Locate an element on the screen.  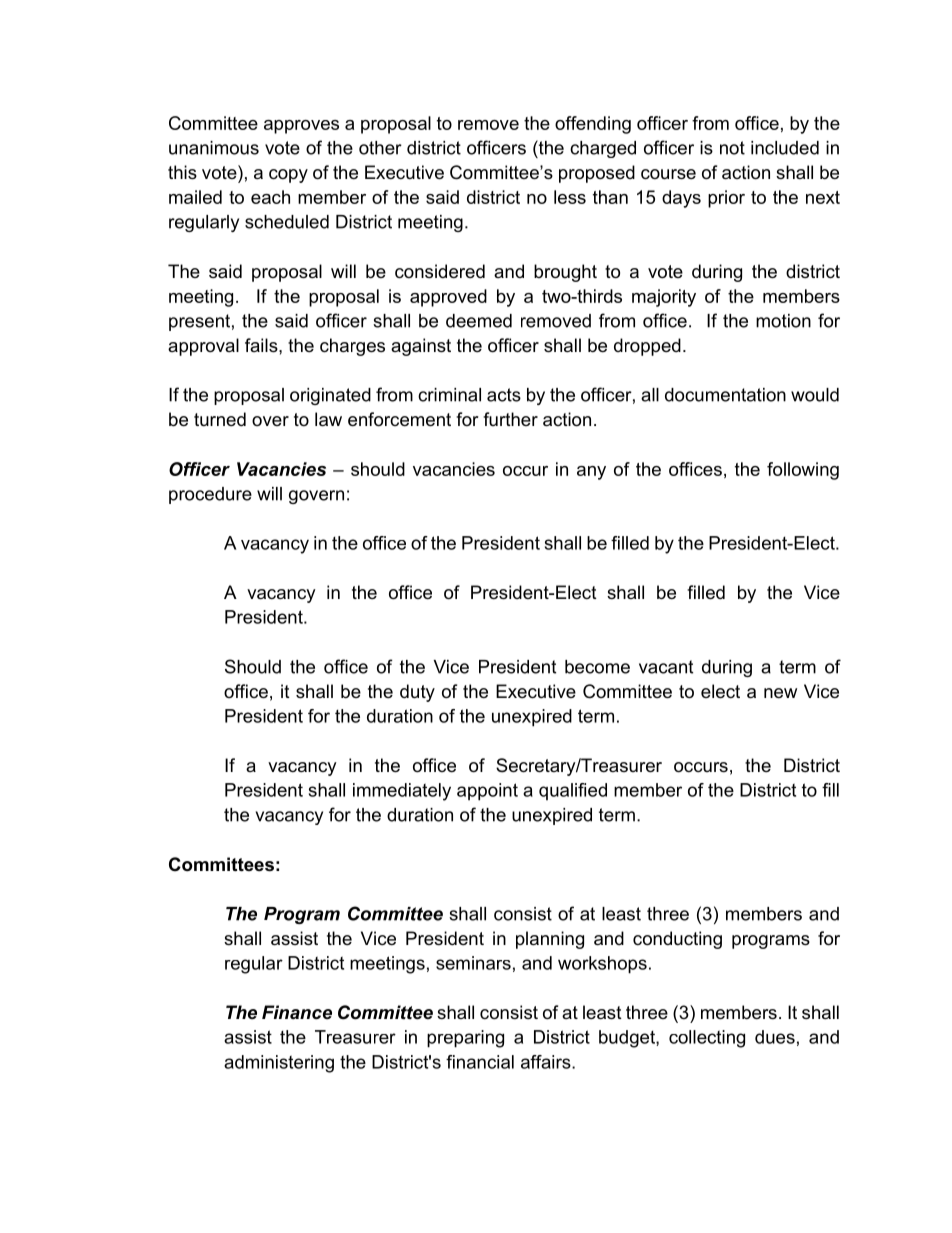
not is located at coordinates (732, 148).
